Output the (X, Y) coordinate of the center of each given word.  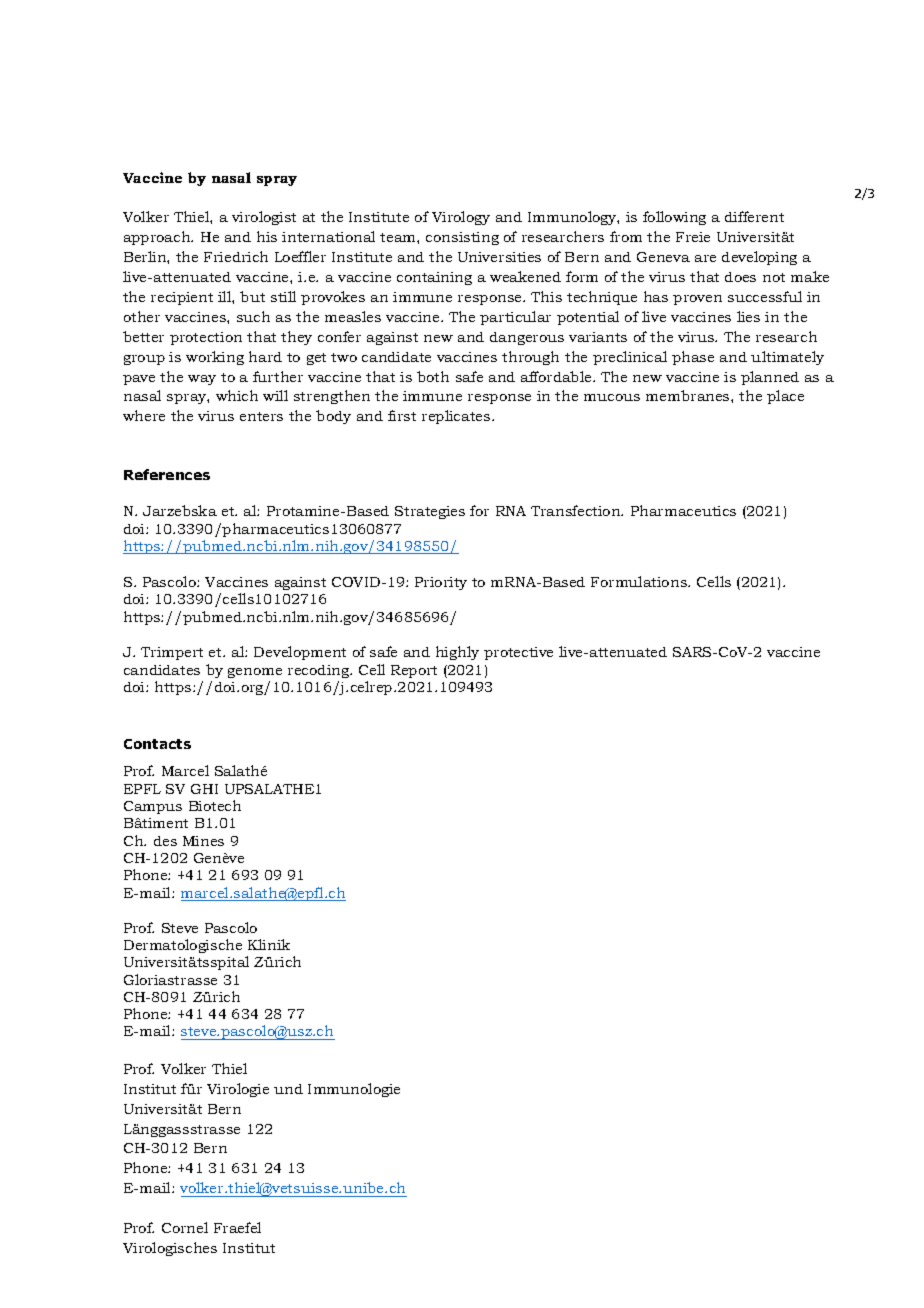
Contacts (157, 744)
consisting (462, 238)
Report (414, 671)
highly (457, 653)
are (705, 258)
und (288, 1089)
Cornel (185, 1227)
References (167, 474)
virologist (264, 218)
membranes (689, 395)
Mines (203, 841)
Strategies (430, 512)
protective (518, 653)
